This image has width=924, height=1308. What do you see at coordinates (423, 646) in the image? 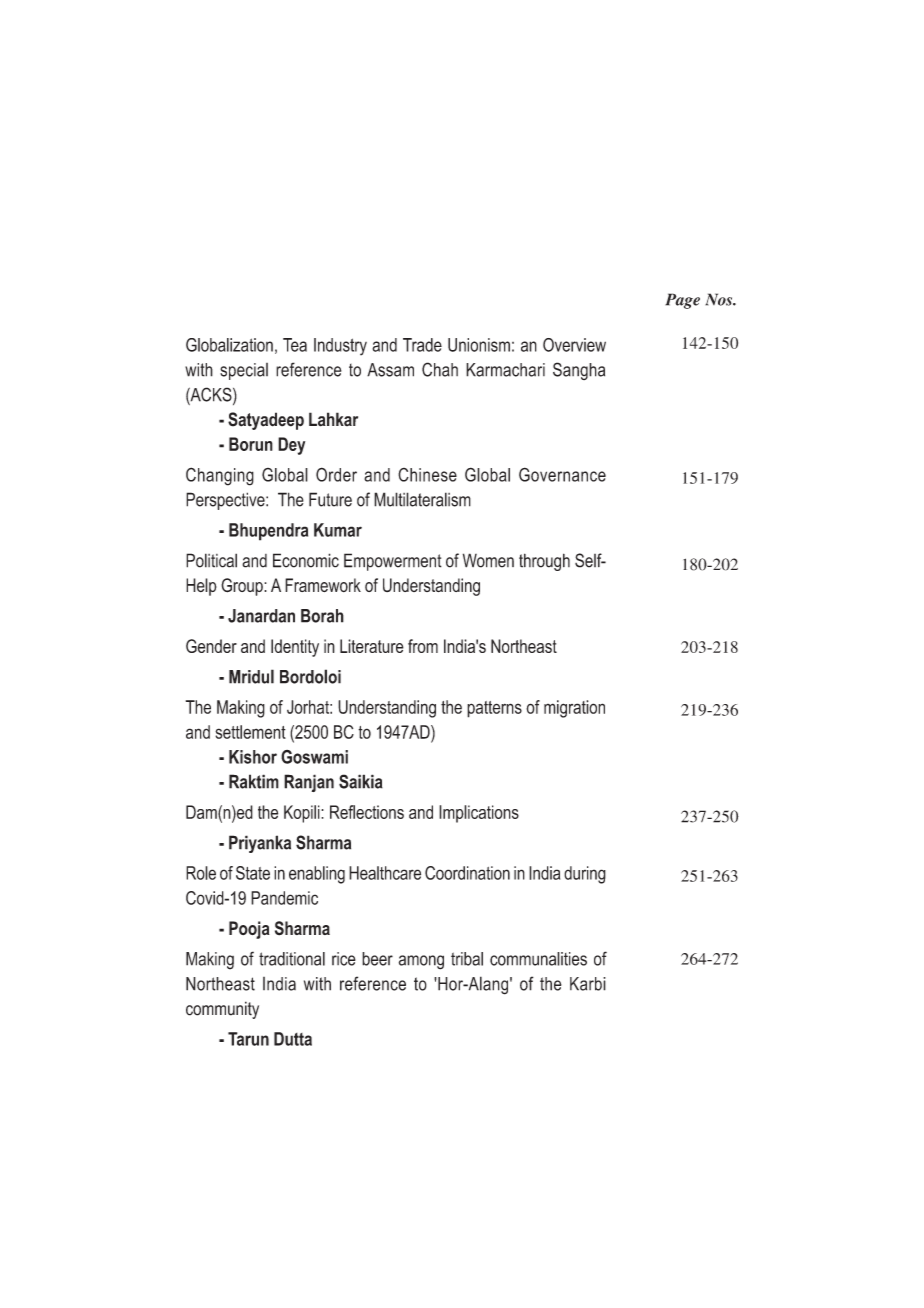
I see `from` at bounding box center [423, 646].
